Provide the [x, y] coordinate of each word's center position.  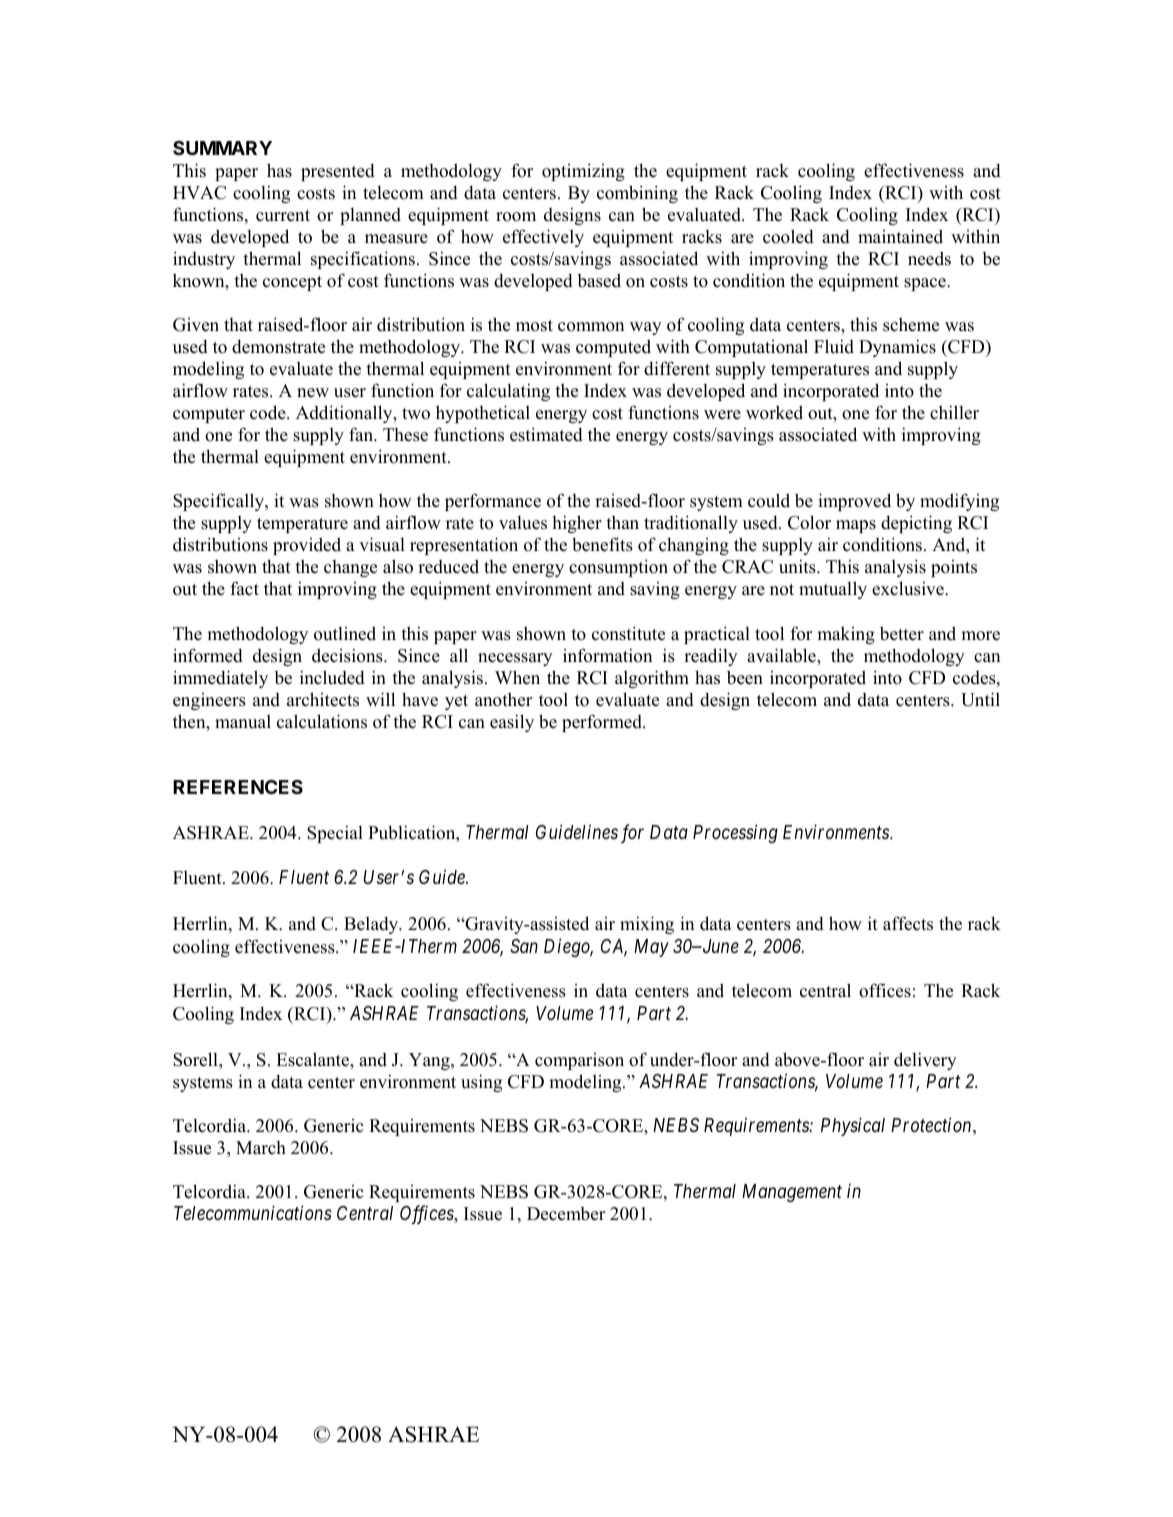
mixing [647, 925]
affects [908, 923]
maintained [900, 236]
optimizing [583, 172]
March [261, 1148]
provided [307, 546]
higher [577, 524]
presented [338, 172]
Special [335, 834]
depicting [916, 524]
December [566, 1214]
